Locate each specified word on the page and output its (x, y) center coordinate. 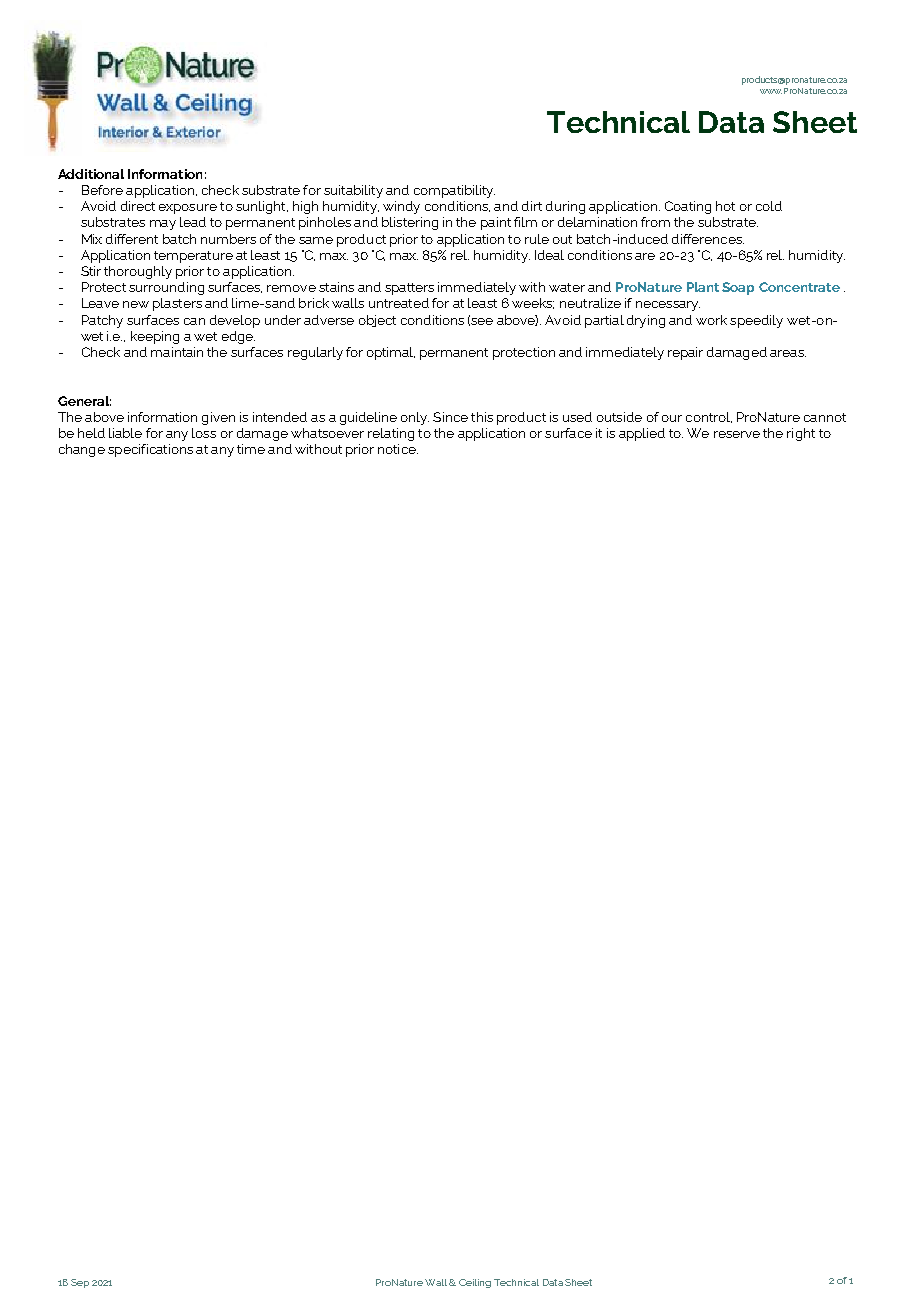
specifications (150, 450)
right (801, 434)
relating (391, 434)
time (251, 449)
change (82, 450)
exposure (188, 209)
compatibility (454, 191)
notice (398, 449)
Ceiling (475, 1283)
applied (642, 434)
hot (725, 206)
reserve (737, 434)
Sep (80, 1283)
